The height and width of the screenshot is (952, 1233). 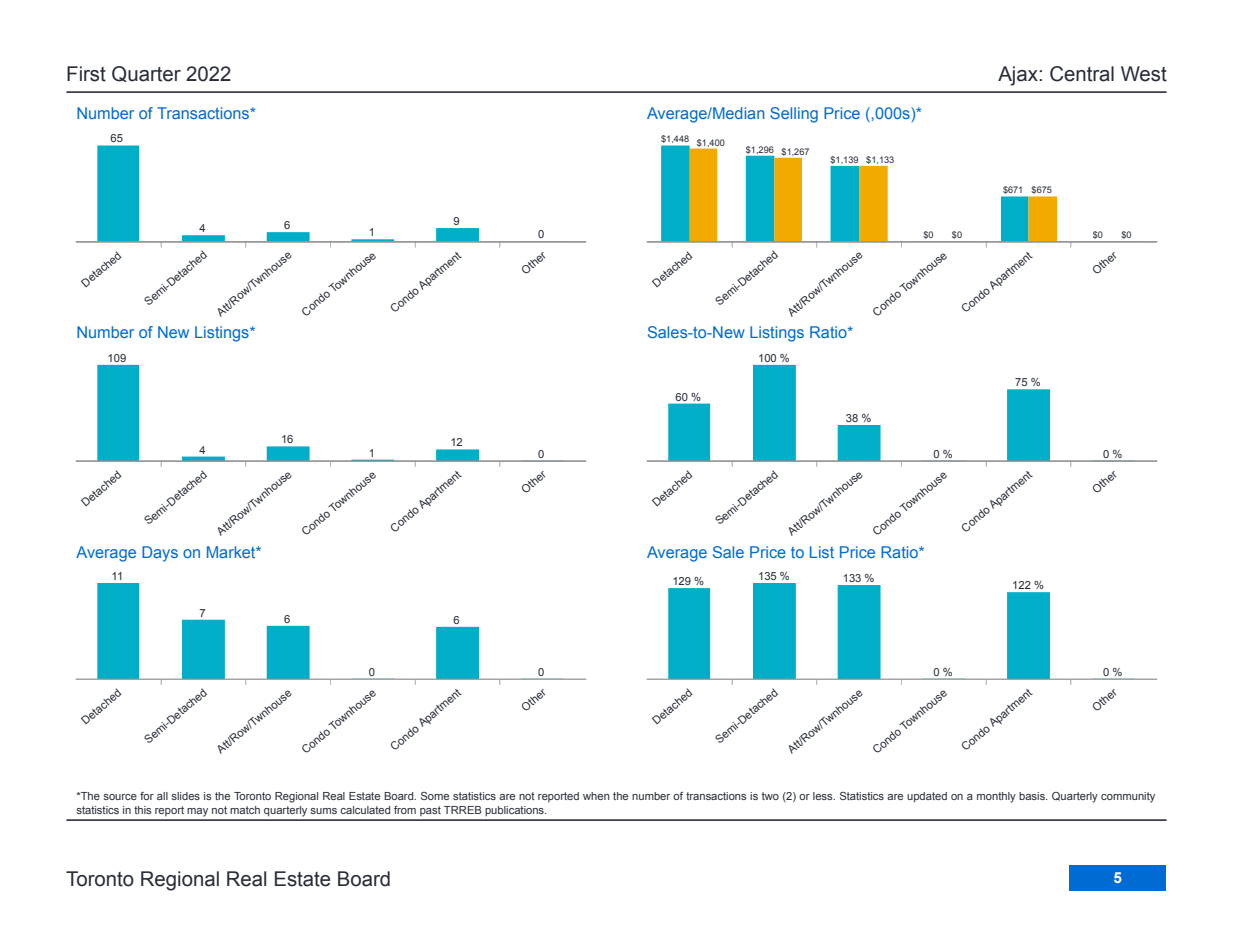 I want to click on match, so click(x=245, y=810).
